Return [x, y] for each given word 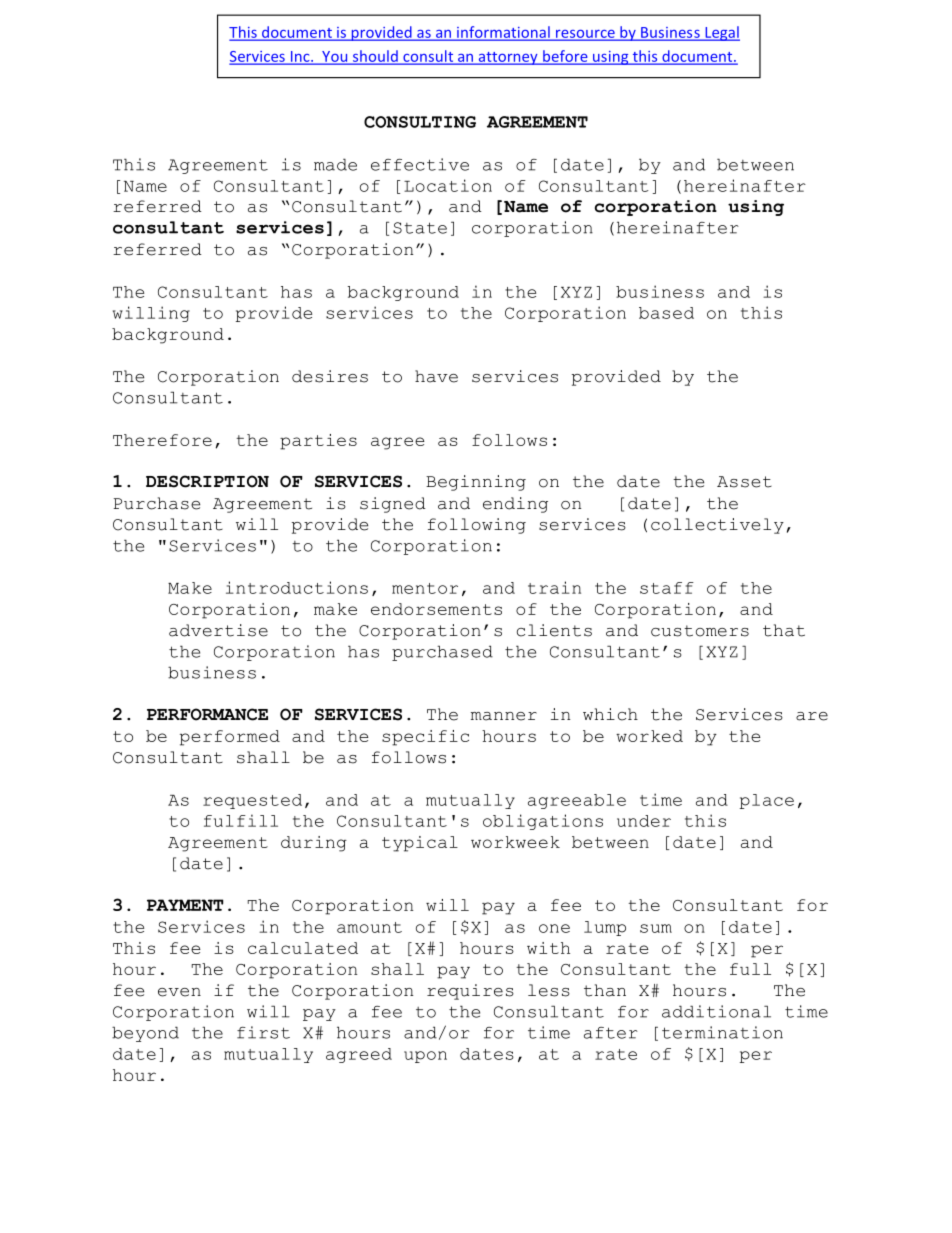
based [666, 313]
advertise [218, 630]
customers [700, 631]
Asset [744, 482]
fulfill [241, 820]
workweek [515, 842]
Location [448, 185]
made [335, 164]
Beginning [476, 483]
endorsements [436, 609]
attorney [508, 58]
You [335, 57]
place [767, 801]
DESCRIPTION [207, 481]
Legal [721, 33]
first [263, 1032]
